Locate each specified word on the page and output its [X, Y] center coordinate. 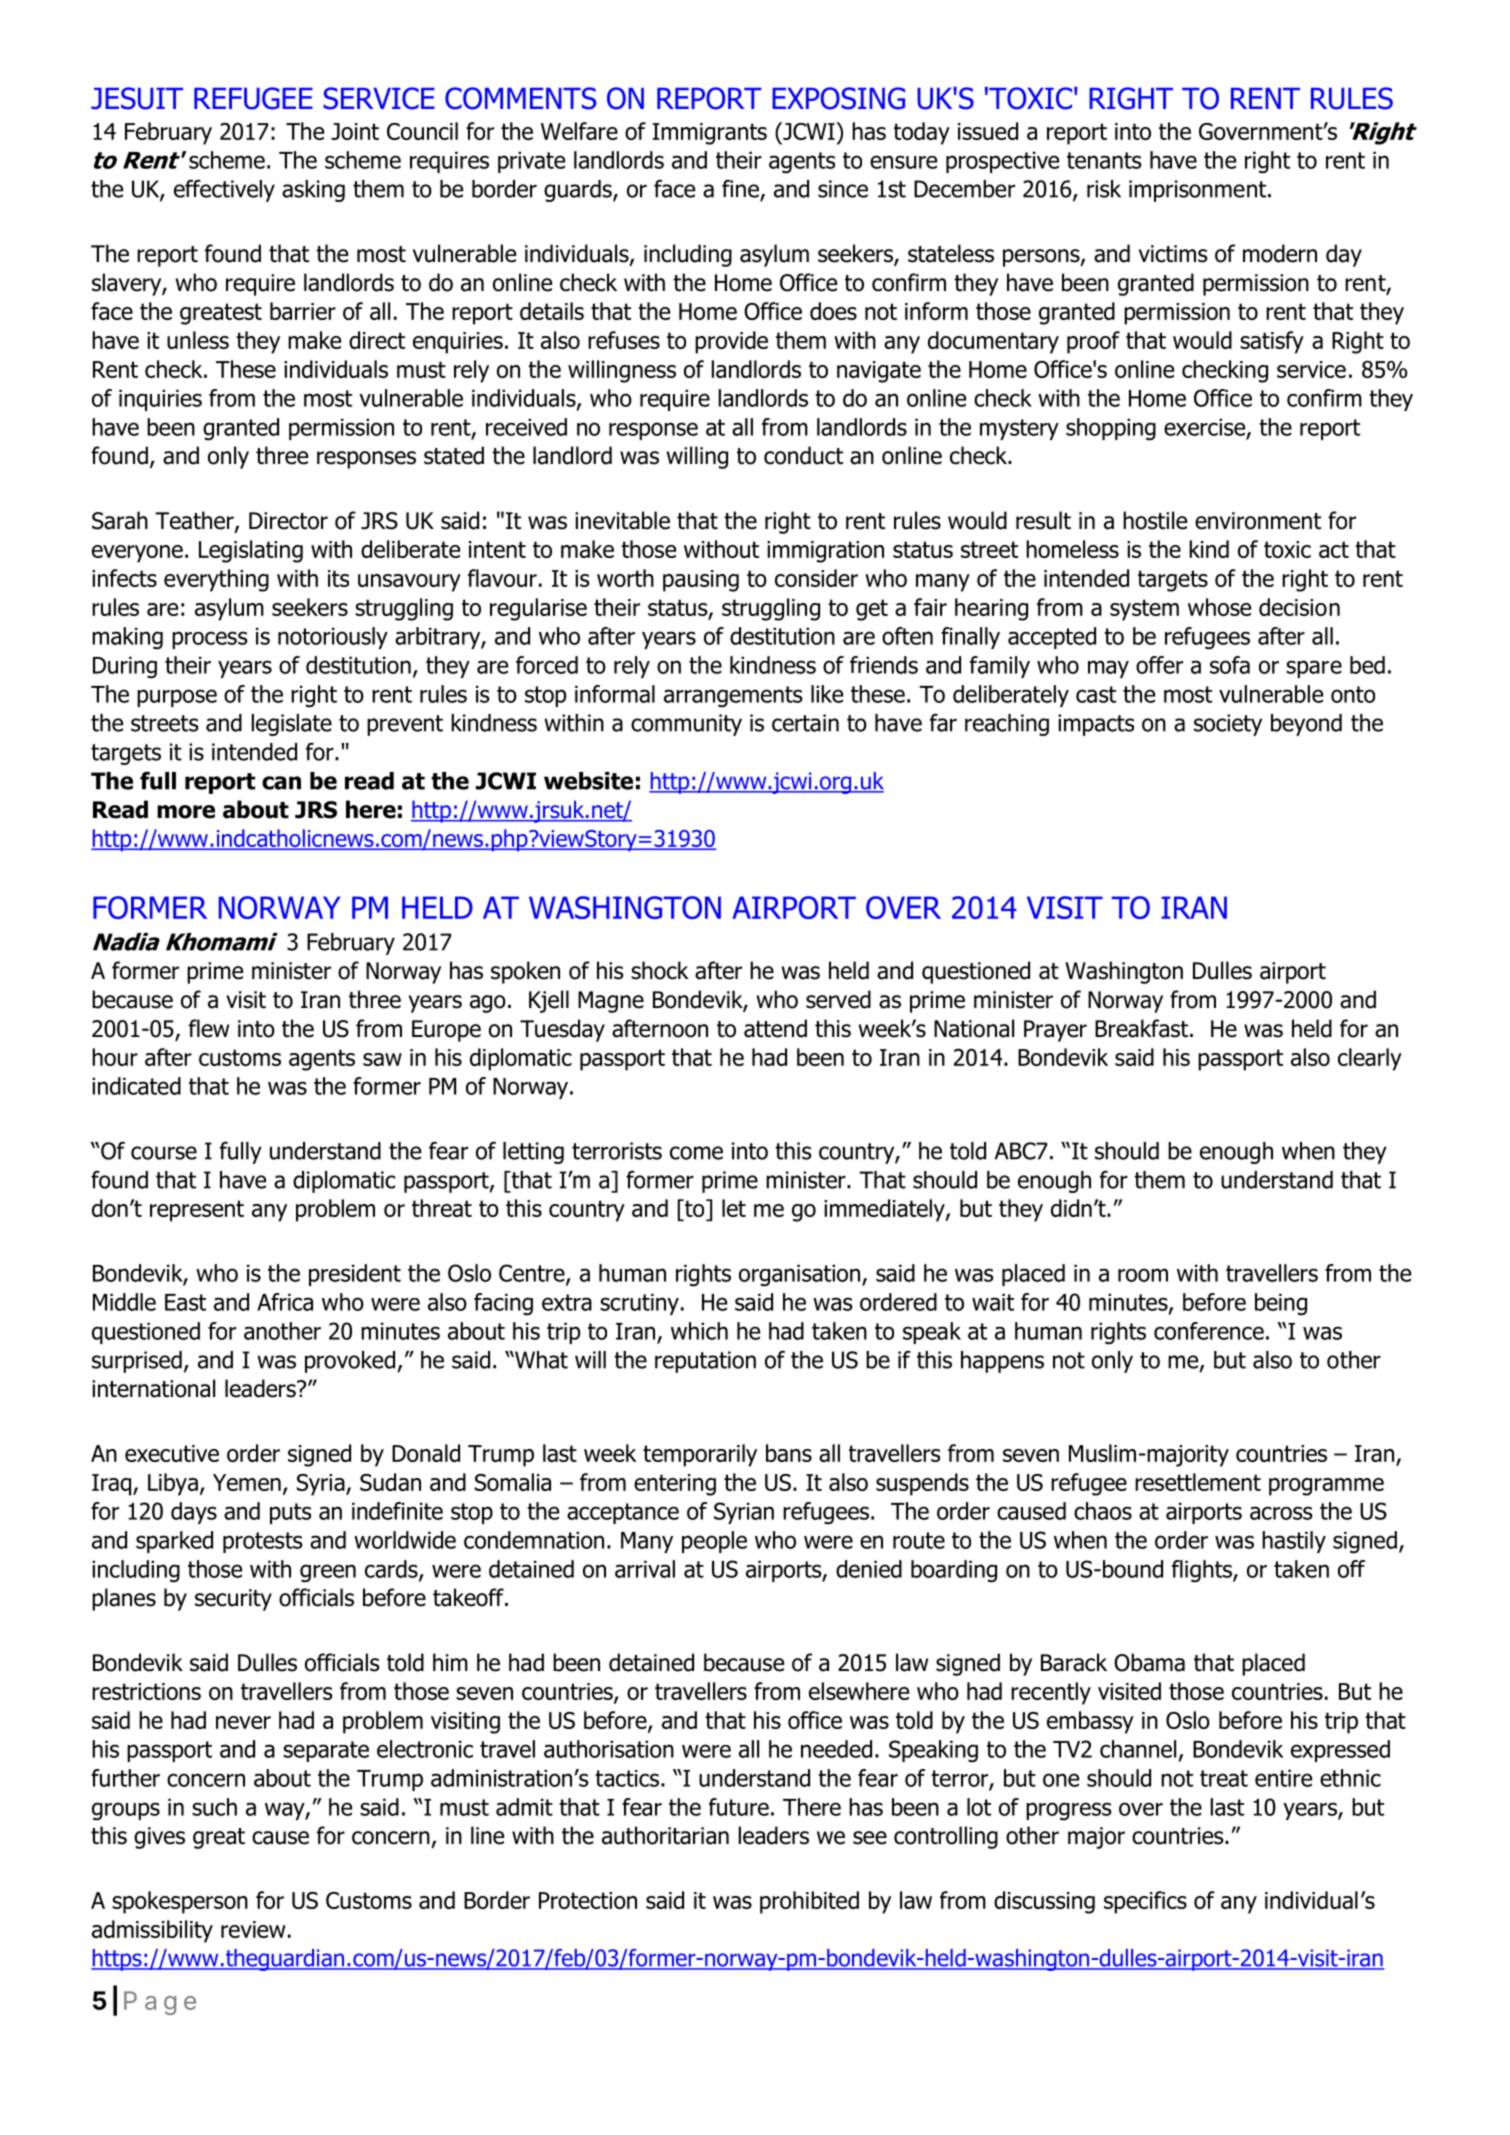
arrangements [733, 696]
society [1228, 725]
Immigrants [709, 134]
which [699, 1331]
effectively [224, 191]
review [253, 1929]
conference [1209, 1331]
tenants [1104, 160]
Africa [285, 1302]
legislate [292, 725]
